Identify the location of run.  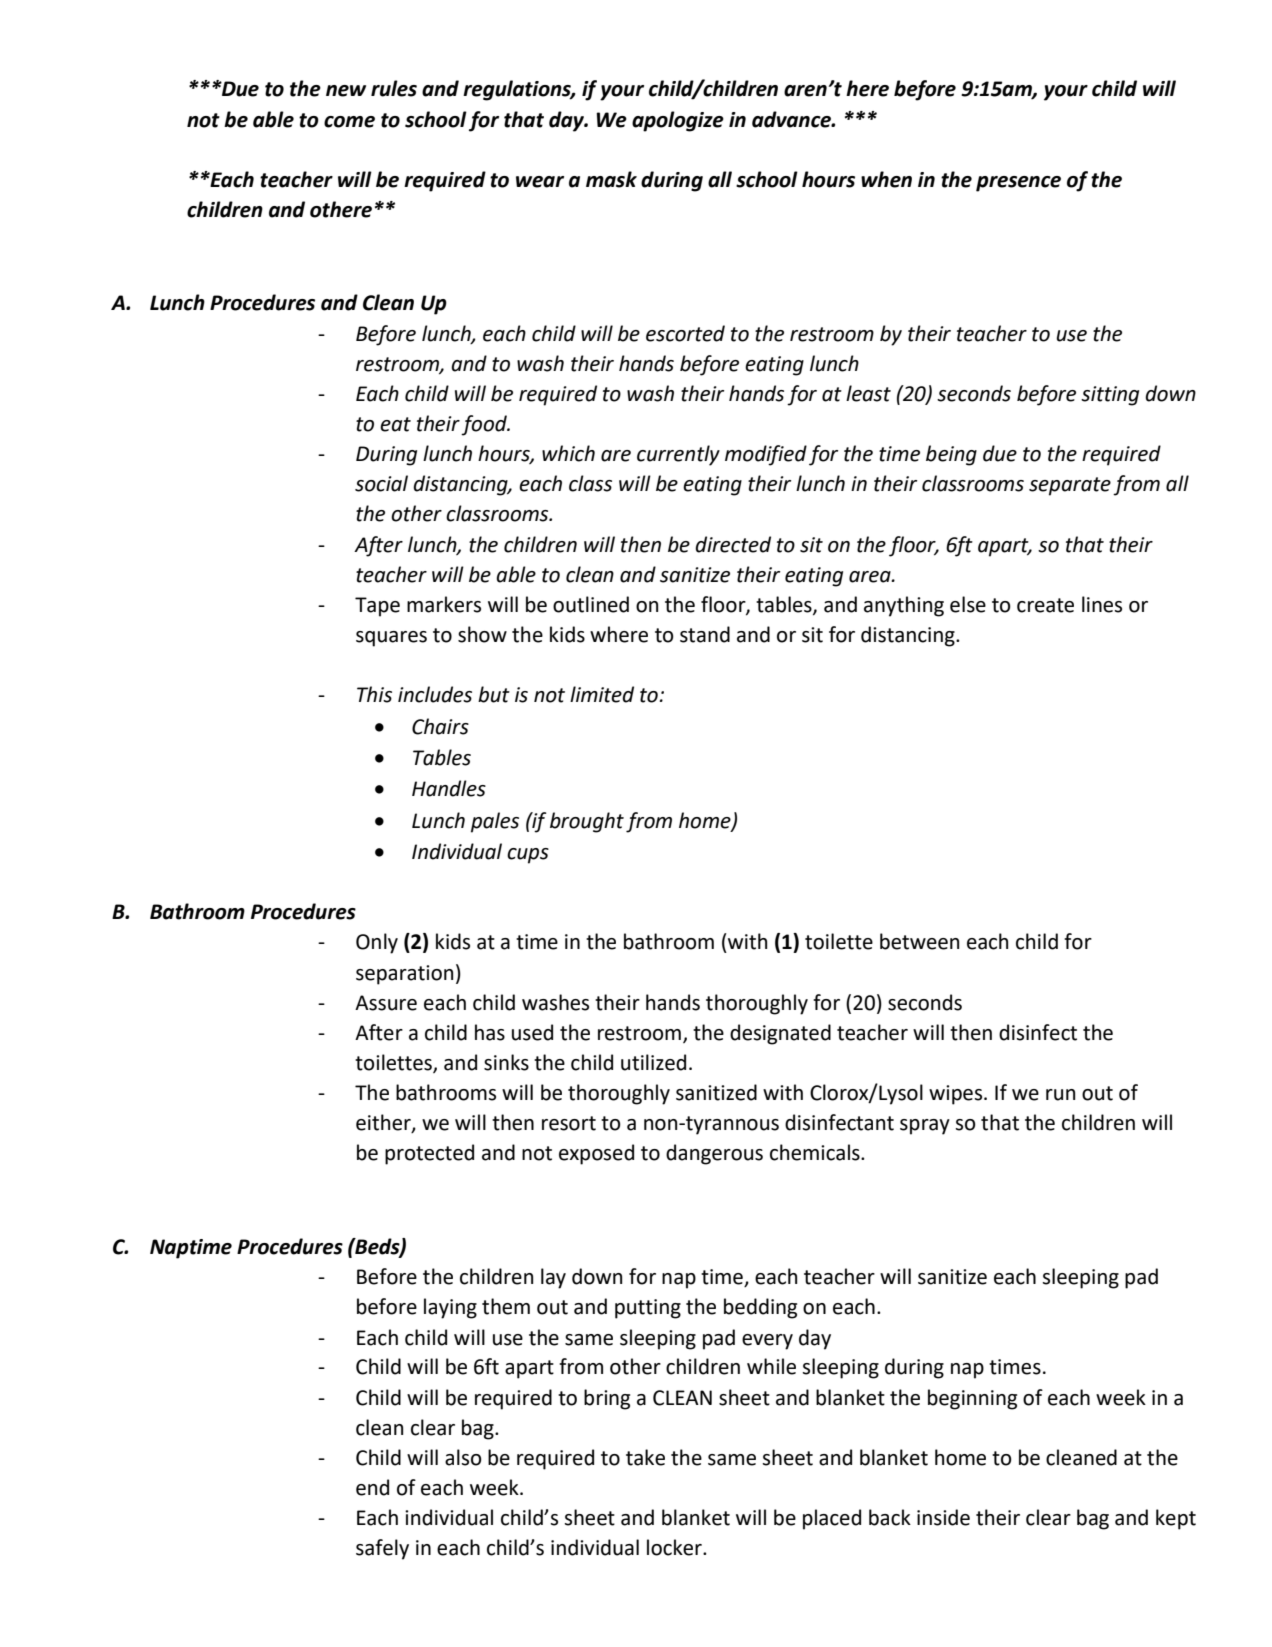
(1060, 1095).
